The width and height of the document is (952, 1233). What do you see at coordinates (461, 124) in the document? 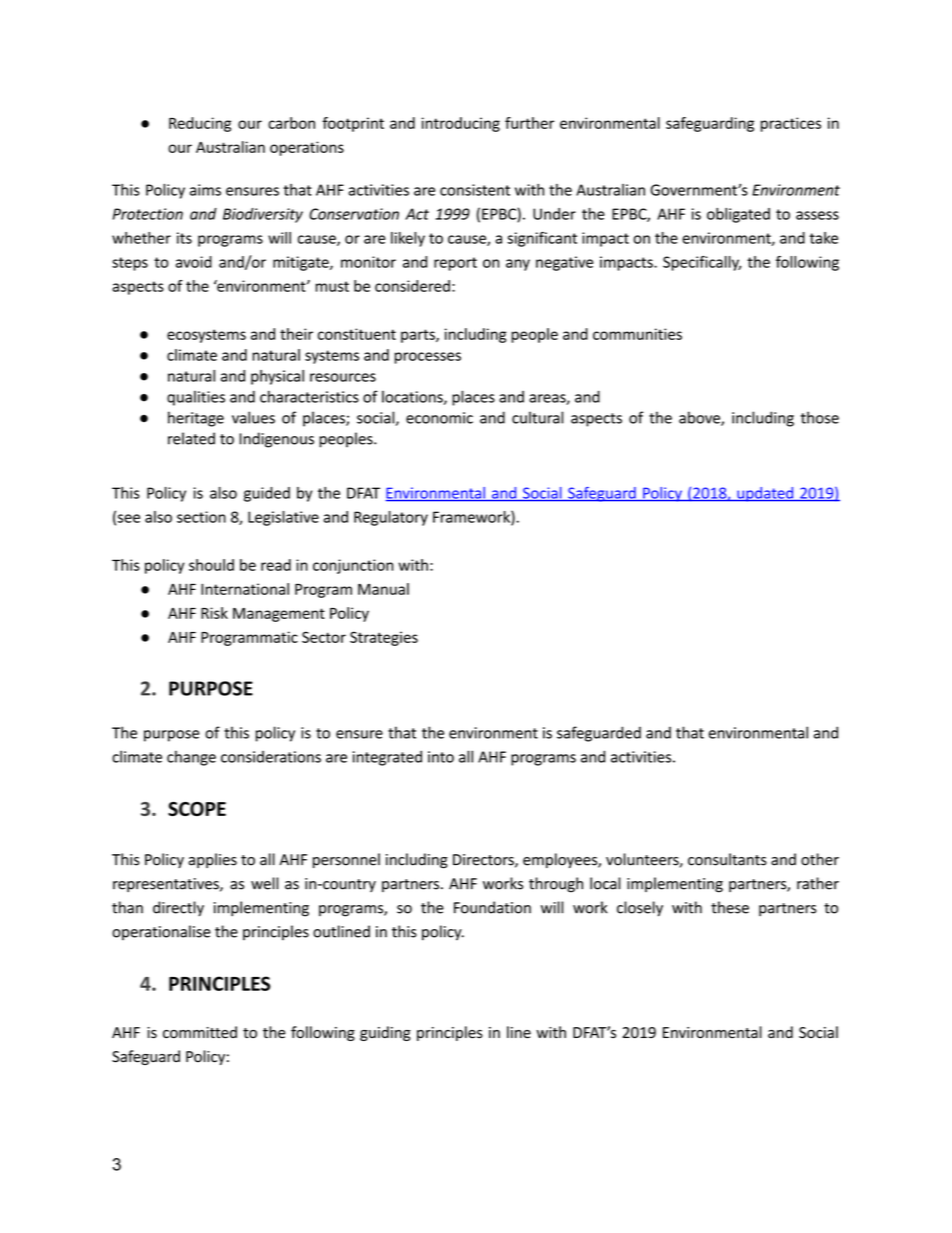
I see `introducing` at bounding box center [461, 124].
